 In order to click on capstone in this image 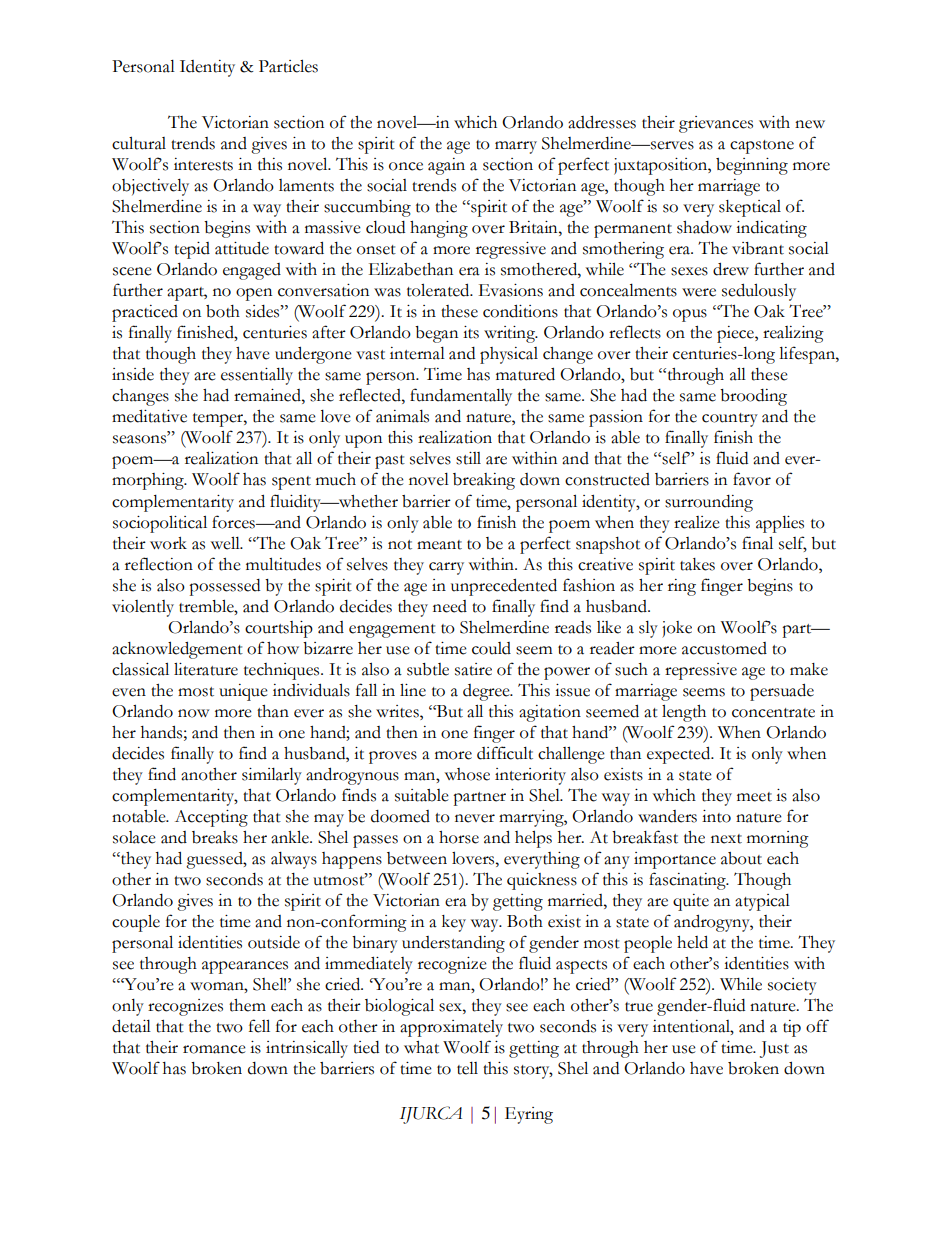, I will do `click(762, 147)`.
